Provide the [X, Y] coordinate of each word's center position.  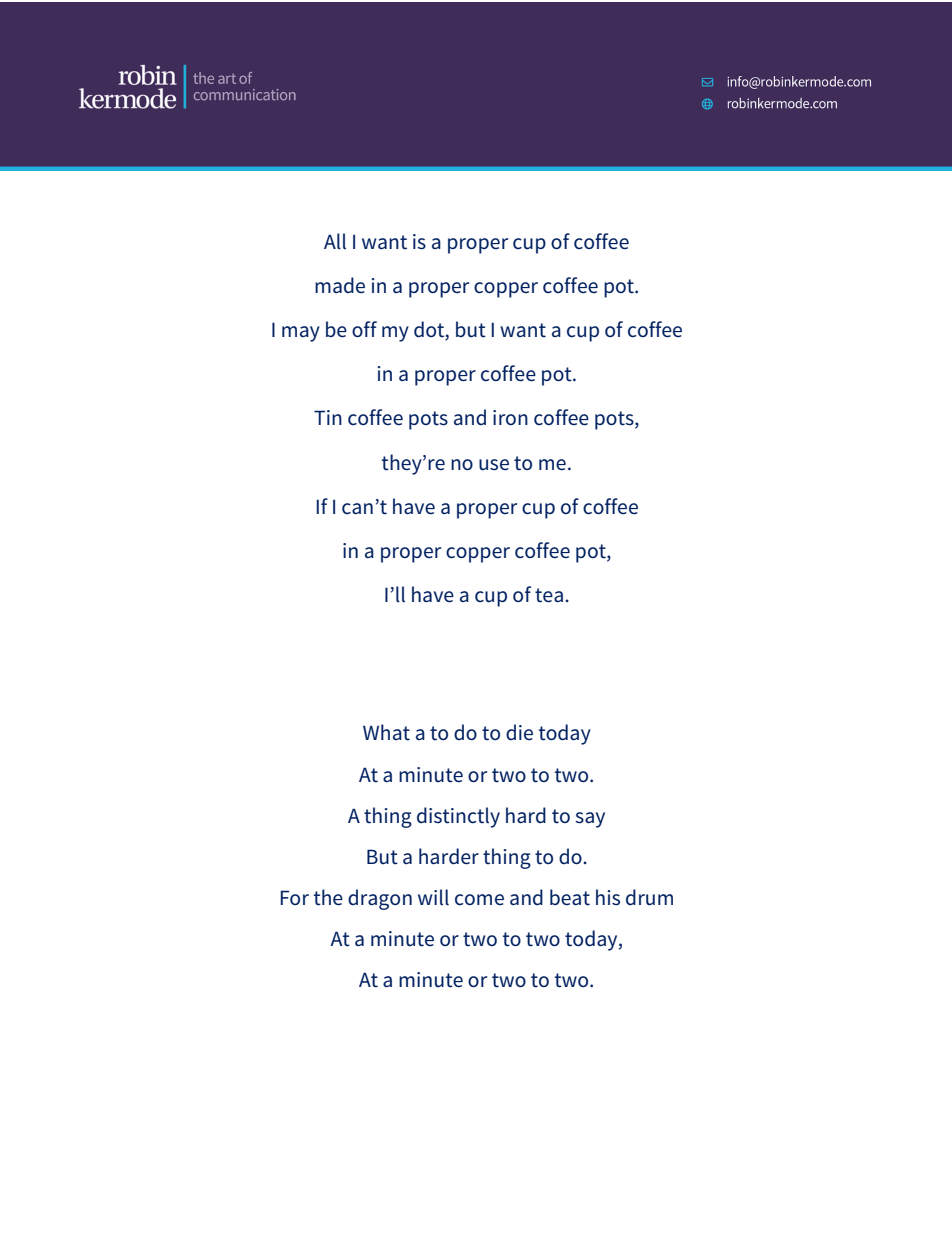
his [608, 897]
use [494, 465]
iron [510, 417]
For [294, 897]
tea [549, 595]
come [479, 900]
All [335, 241]
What [386, 732]
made [340, 285]
